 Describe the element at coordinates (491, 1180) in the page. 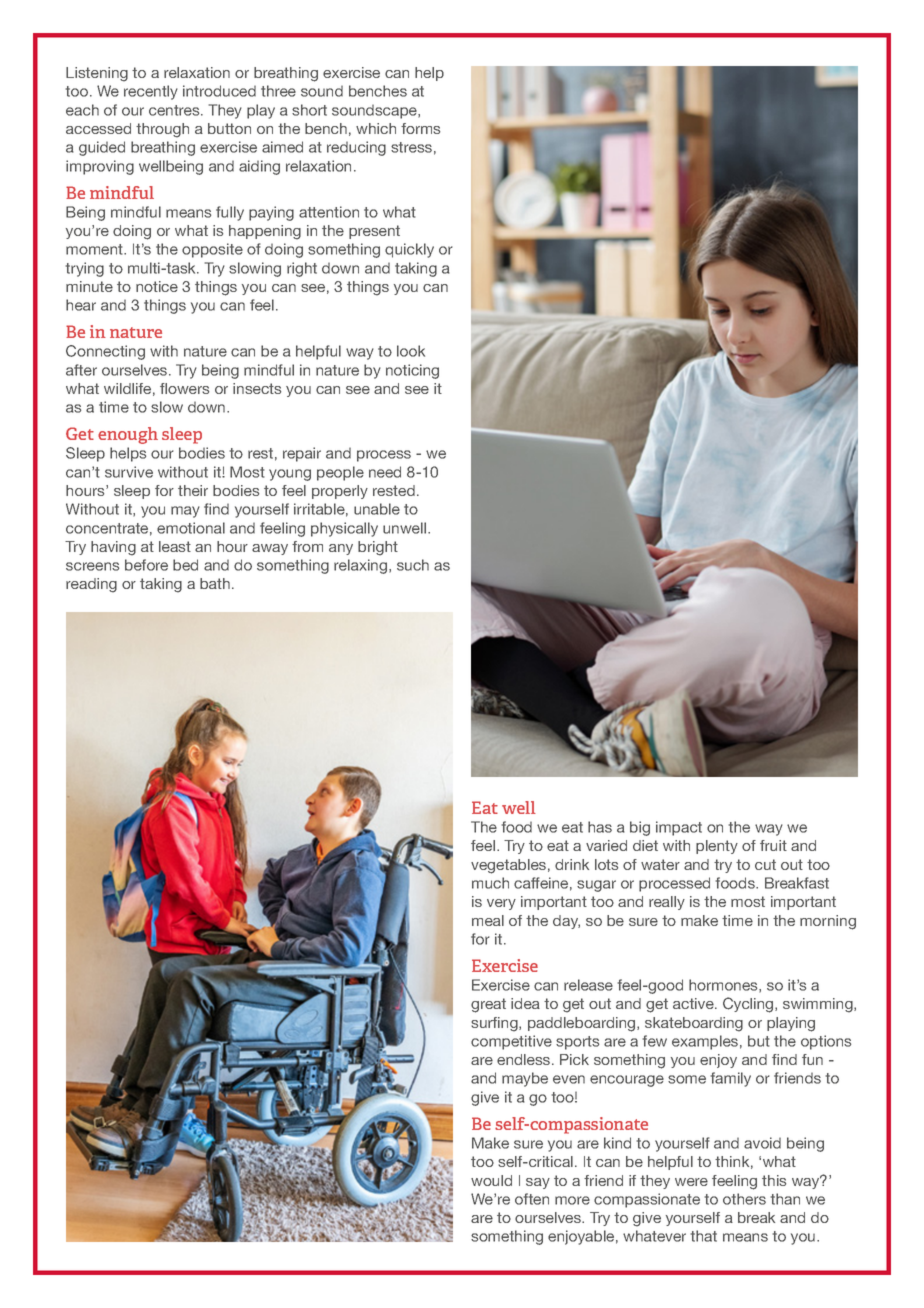

I see `would` at that location.
